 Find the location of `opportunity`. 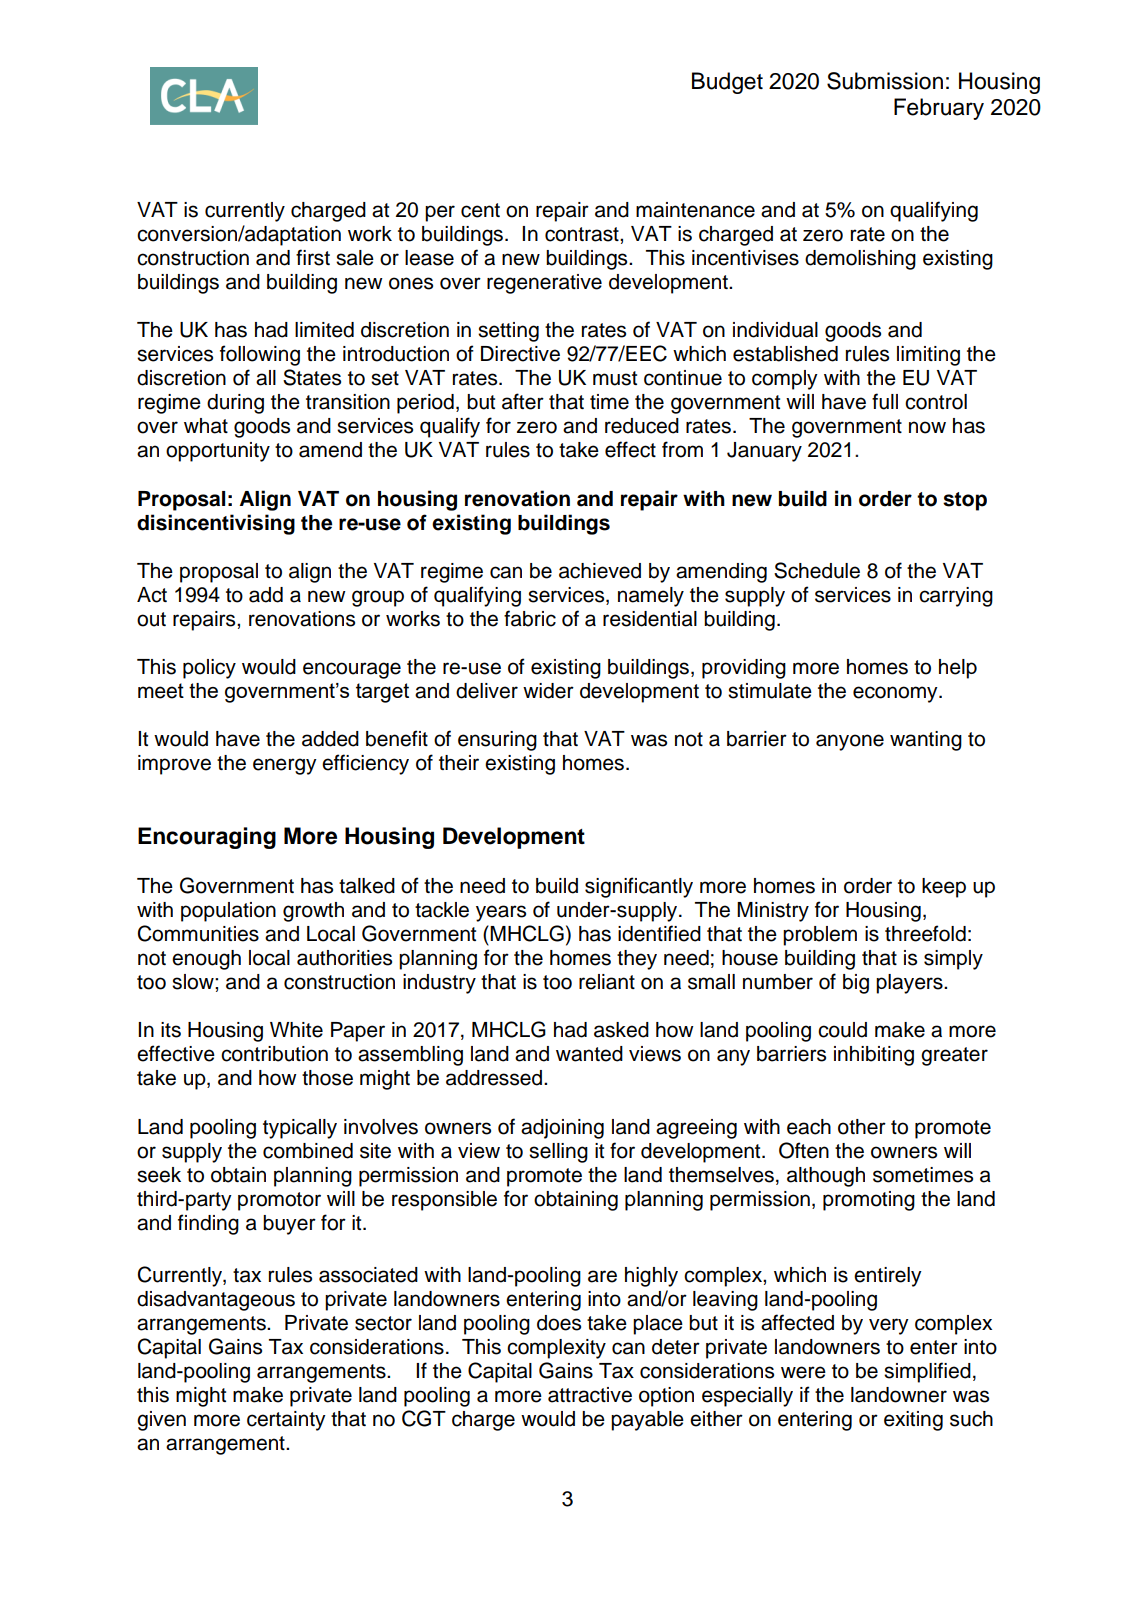

opportunity is located at coordinates (218, 452).
